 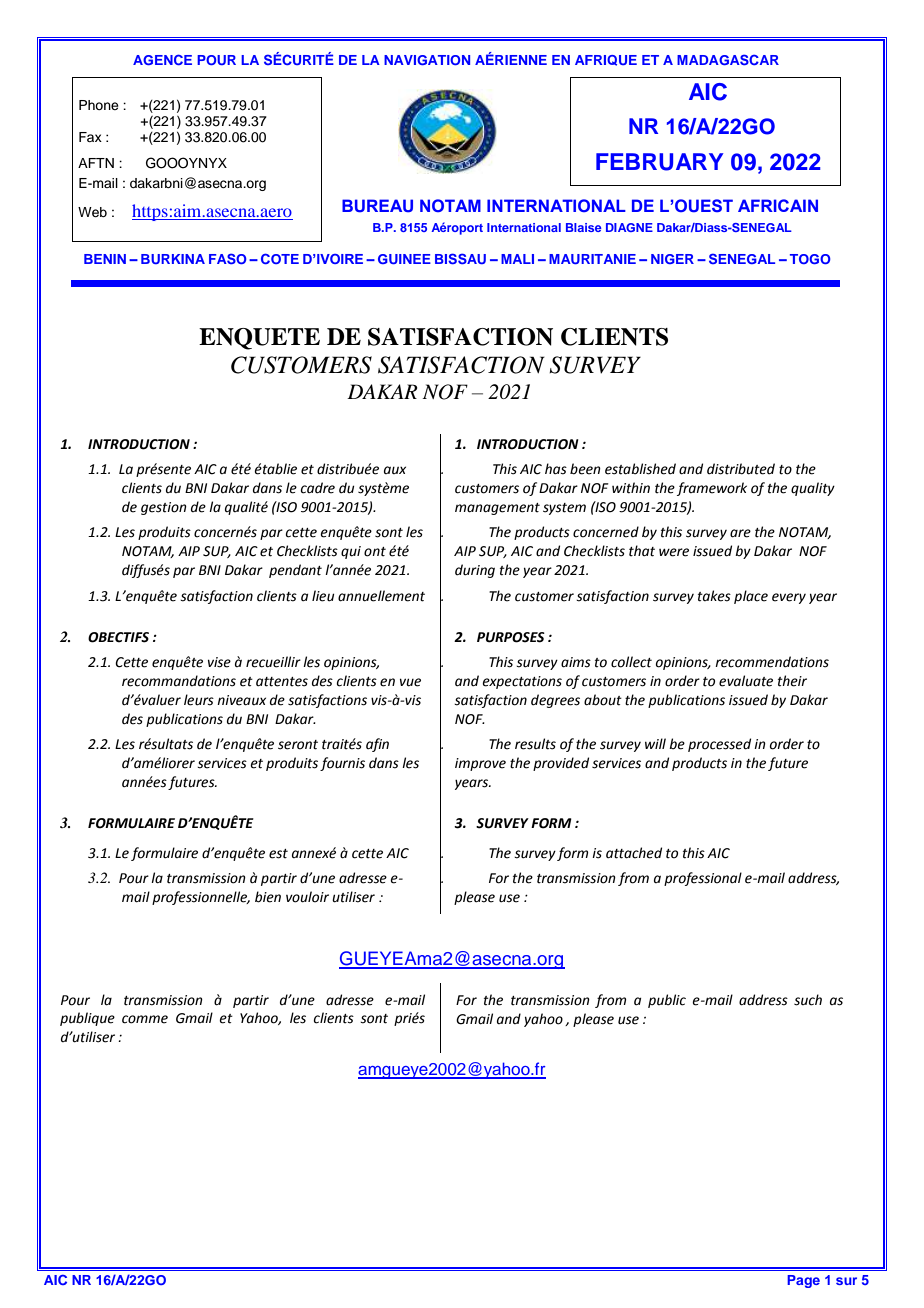 I want to click on Phone, so click(x=99, y=105).
